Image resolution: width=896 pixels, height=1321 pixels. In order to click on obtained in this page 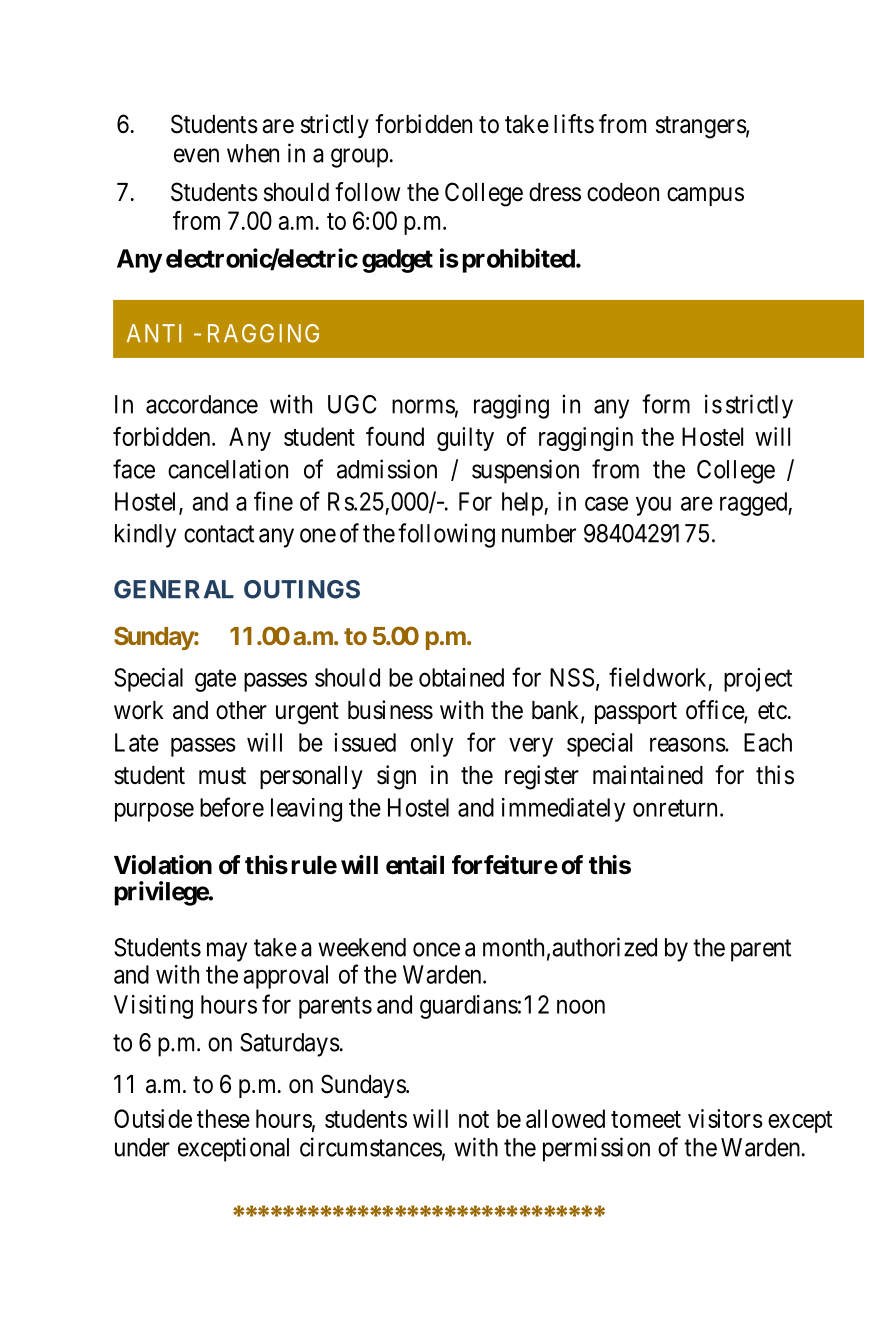, I will do `click(461, 677)`.
